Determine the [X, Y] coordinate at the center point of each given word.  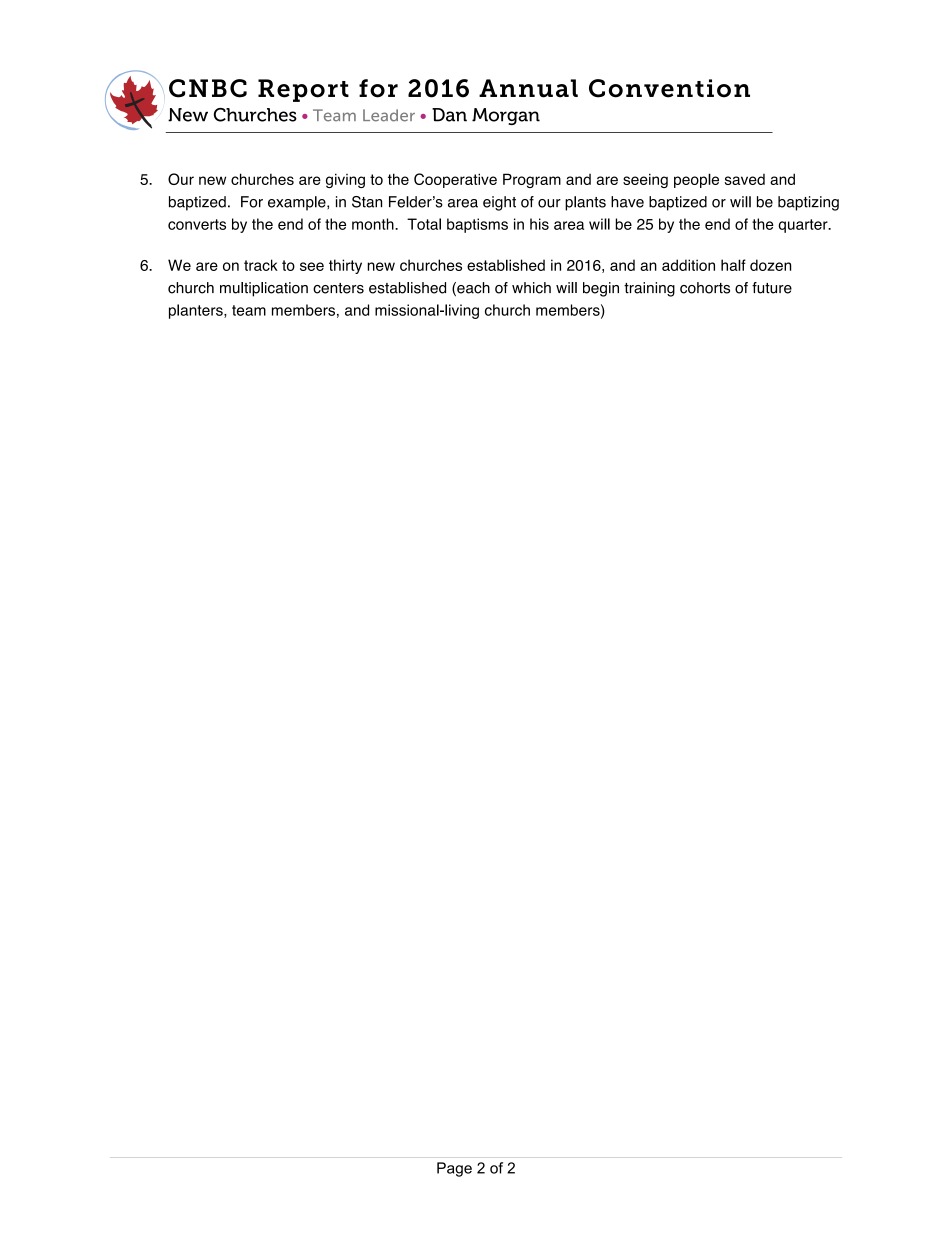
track [261, 265]
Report [303, 90]
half [733, 265]
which [531, 288]
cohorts [705, 288]
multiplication [264, 289]
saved [745, 179]
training [649, 289]
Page [454, 1169]
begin [601, 289]
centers [338, 288]
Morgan [506, 116]
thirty [345, 266]
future [772, 288]
